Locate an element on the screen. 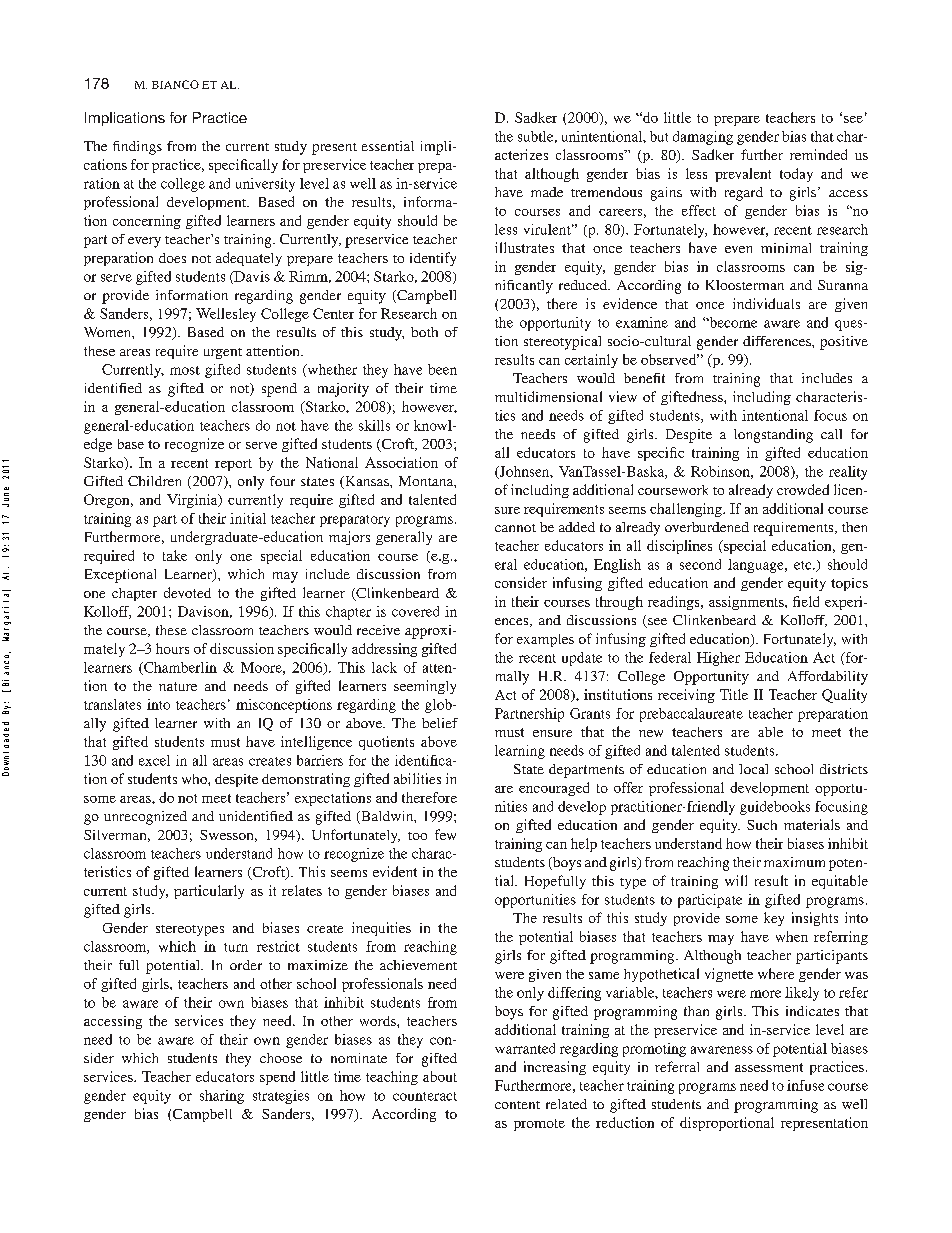 Image resolution: width=952 pixels, height=1233 pixels. hours is located at coordinates (172, 648).
